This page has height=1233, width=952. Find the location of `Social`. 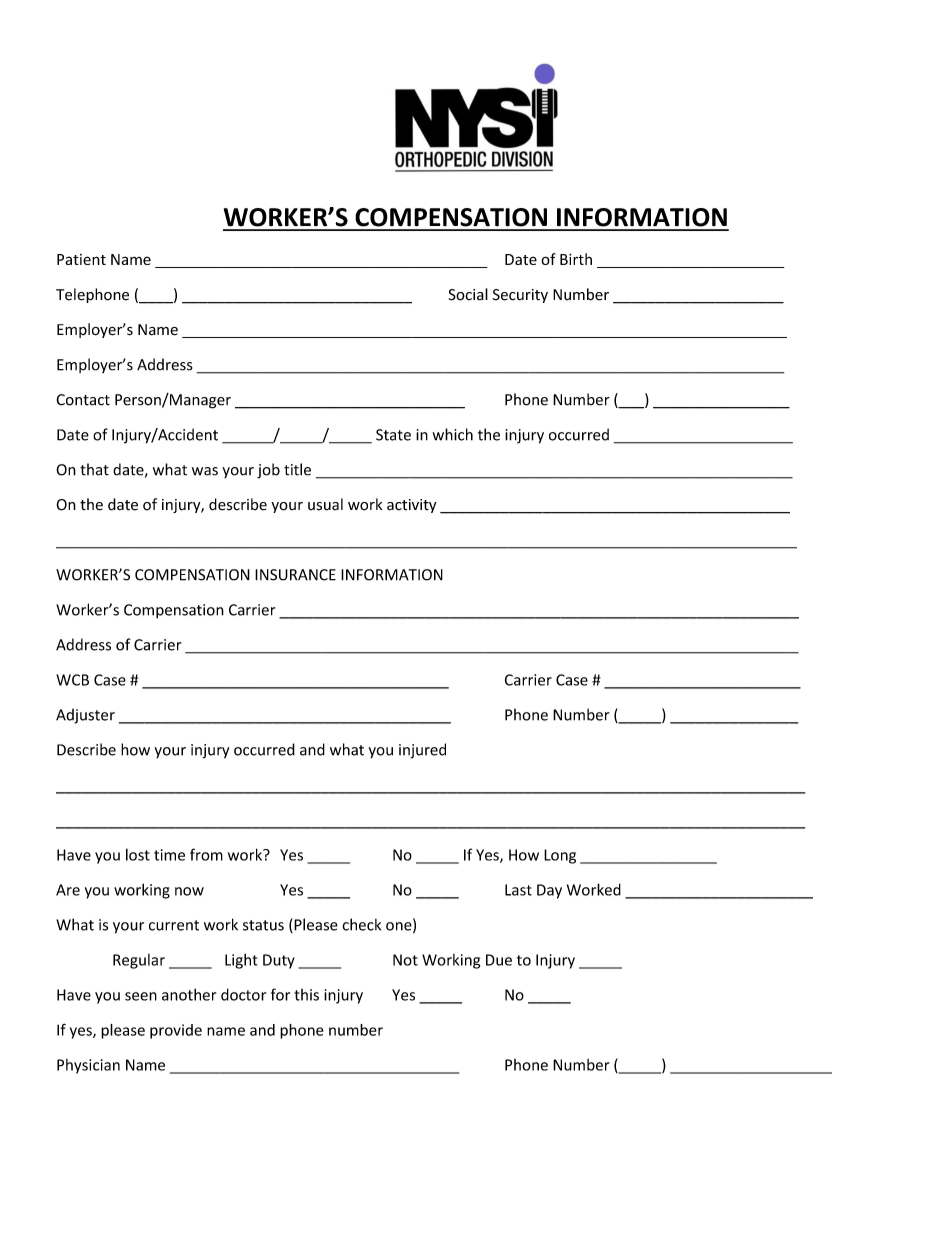

Social is located at coordinates (468, 294).
